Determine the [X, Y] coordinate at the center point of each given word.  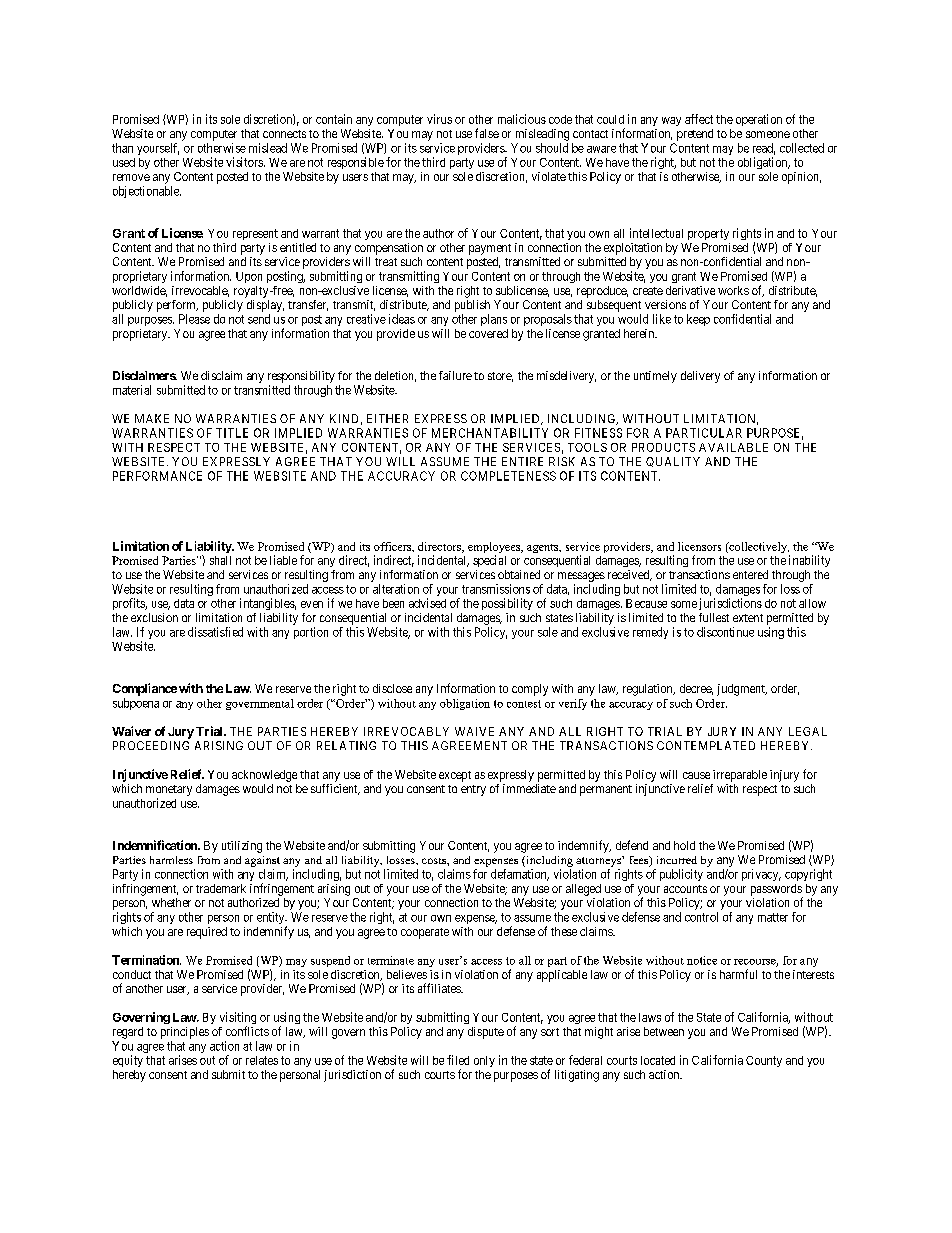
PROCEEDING [151, 745]
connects [284, 134]
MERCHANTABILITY [490, 433]
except [455, 776]
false [487, 133]
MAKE [152, 418]
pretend [695, 135]
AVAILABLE [733, 447]
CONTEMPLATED [706, 745]
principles [185, 1033]
